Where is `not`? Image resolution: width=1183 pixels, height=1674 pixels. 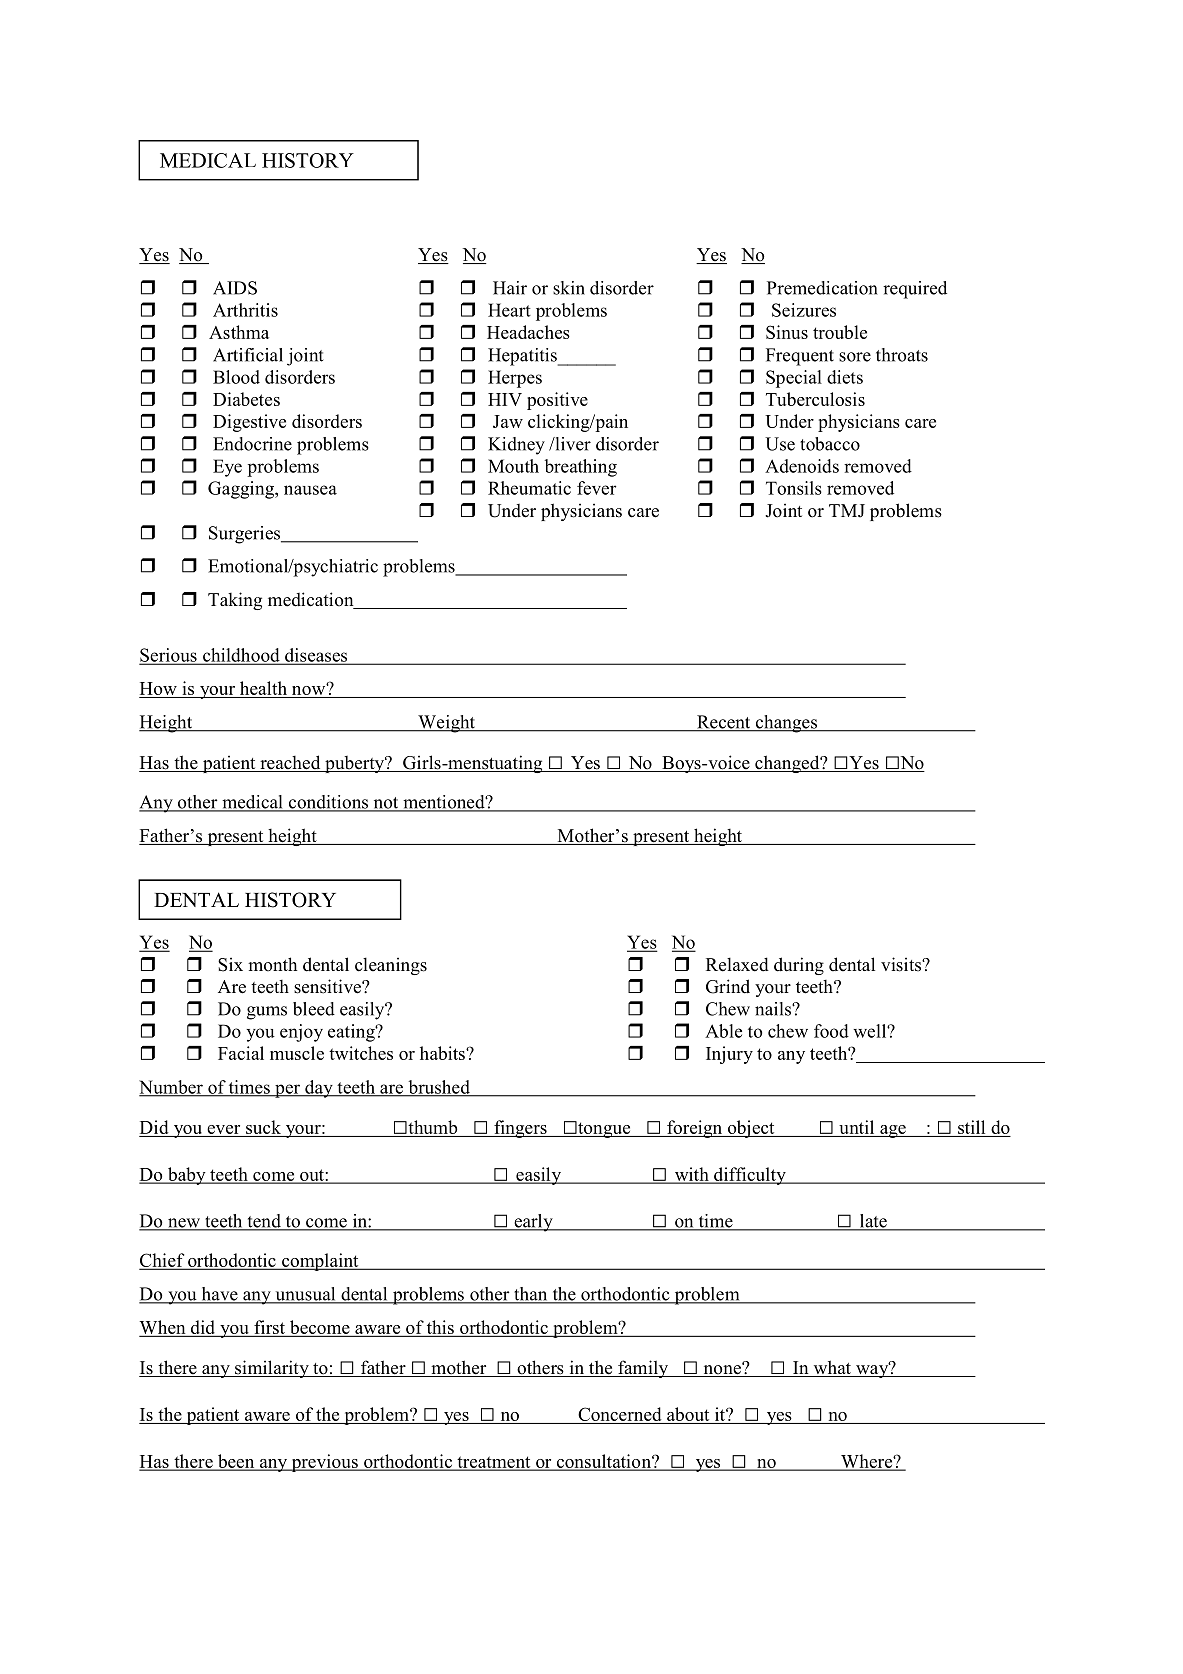
not is located at coordinates (386, 804).
